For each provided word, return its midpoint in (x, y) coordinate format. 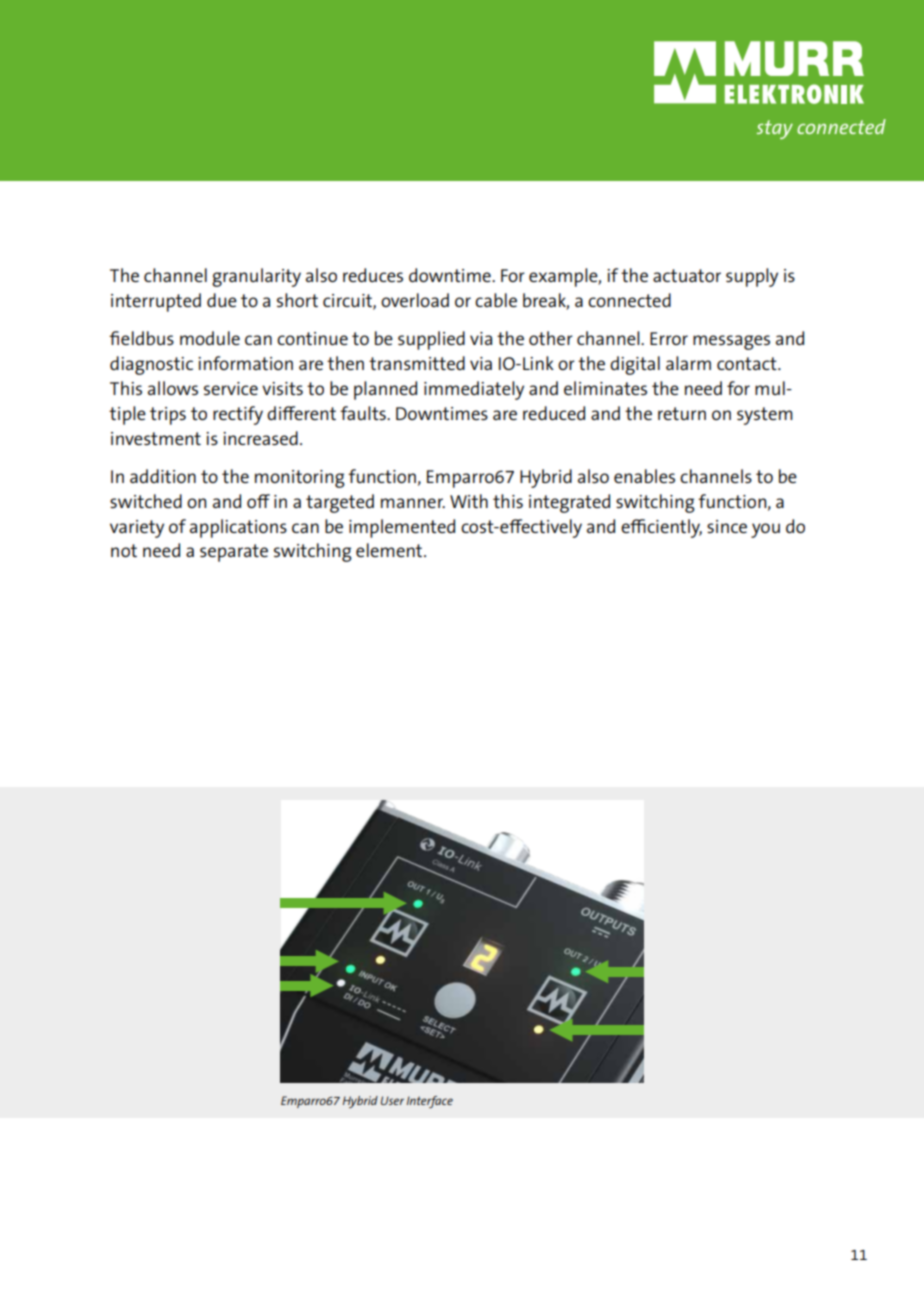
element (390, 550)
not (124, 550)
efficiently (661, 528)
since (727, 526)
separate (234, 553)
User (392, 1100)
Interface (430, 1102)
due (222, 300)
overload (415, 300)
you (765, 530)
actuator (687, 275)
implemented (402, 528)
